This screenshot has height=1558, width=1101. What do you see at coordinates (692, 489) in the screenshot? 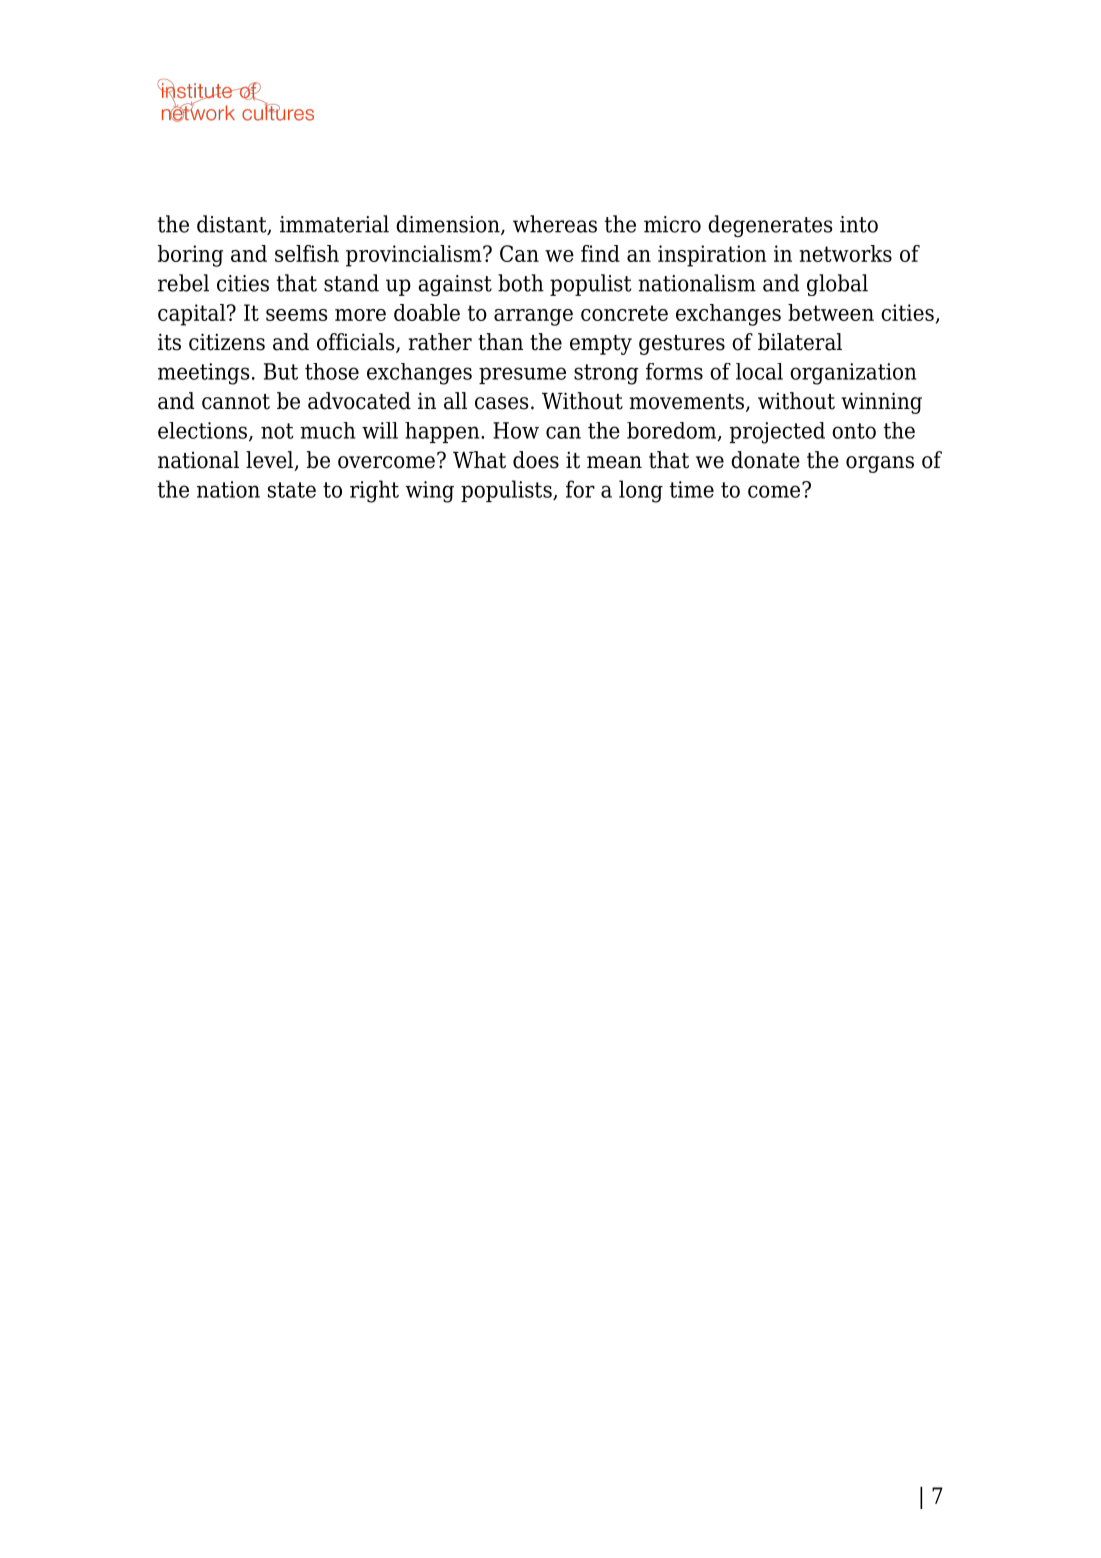
I see `time` at bounding box center [692, 489].
